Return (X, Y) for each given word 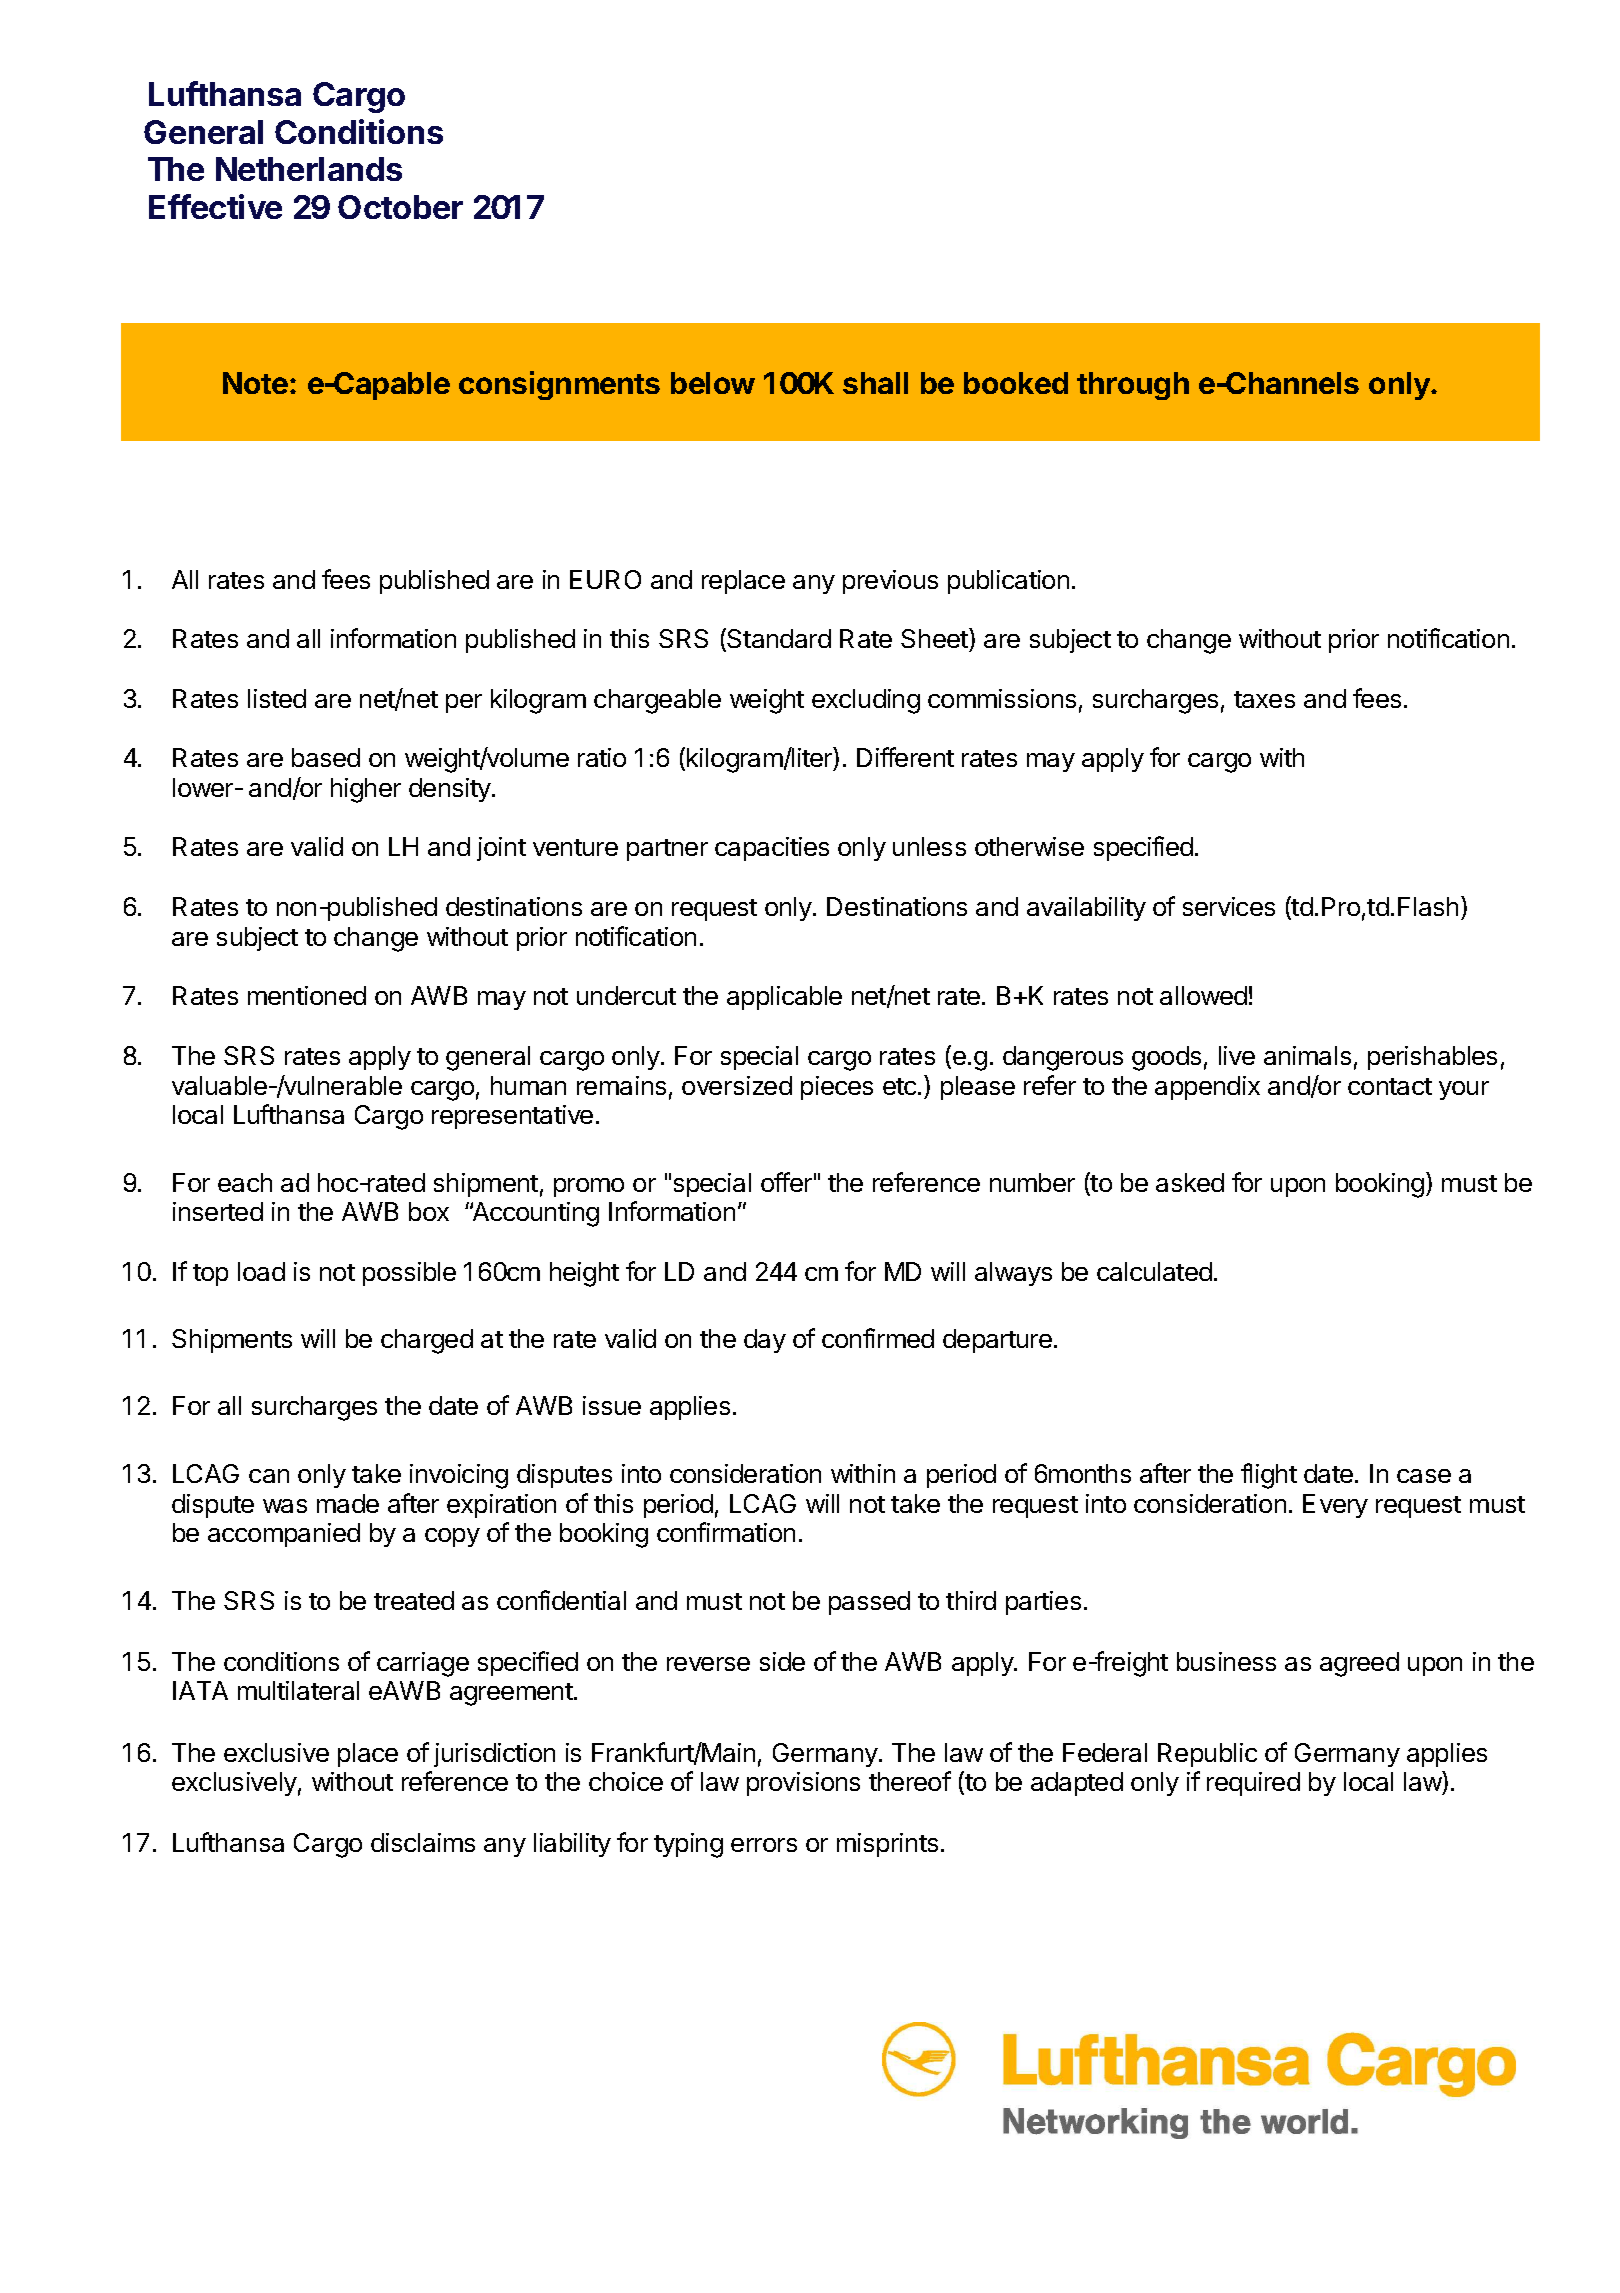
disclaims (423, 1842)
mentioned (307, 995)
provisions (803, 1784)
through (1133, 386)
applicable (784, 998)
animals (1307, 1055)
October (400, 207)
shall (875, 383)
